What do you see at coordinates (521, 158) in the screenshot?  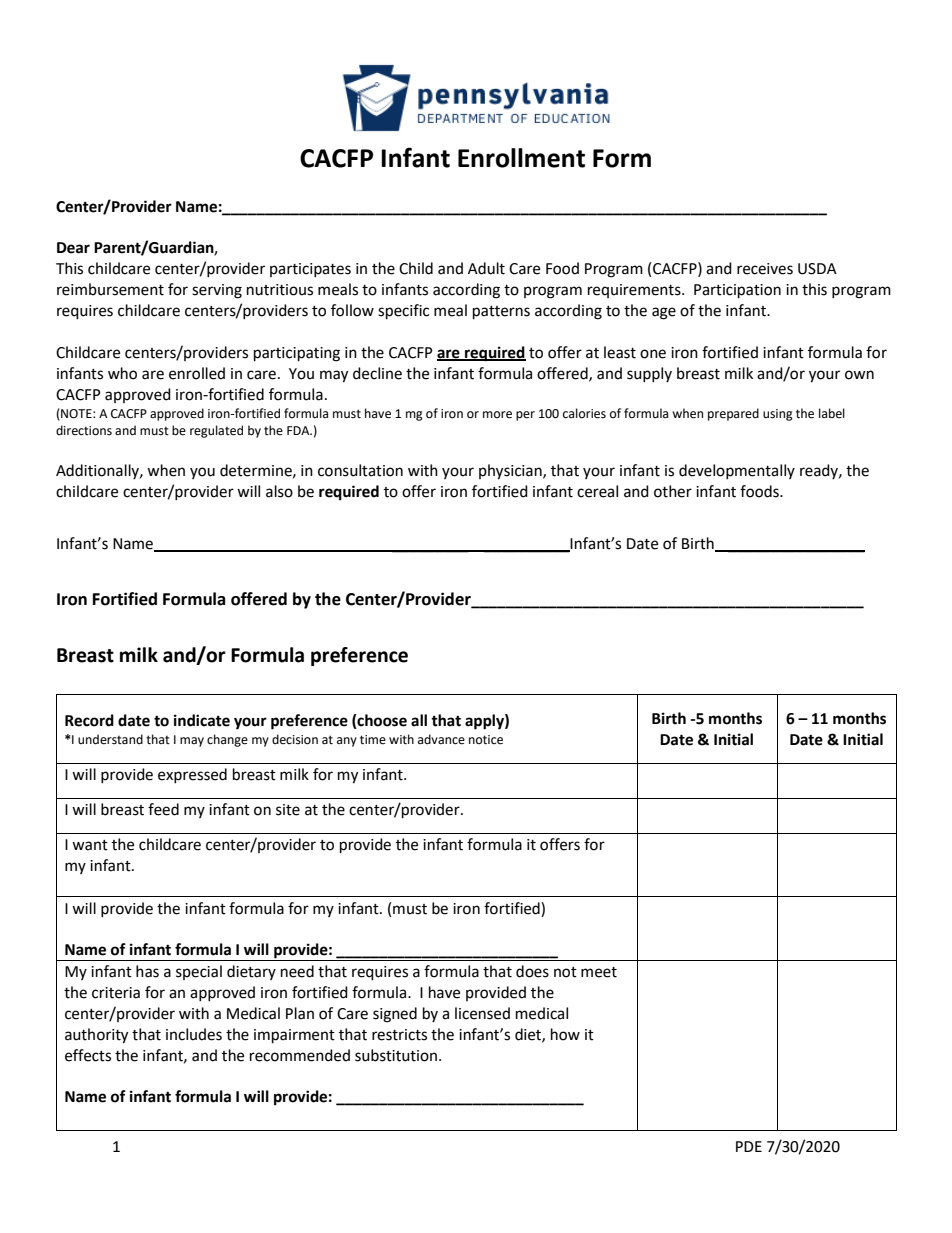 I see `Enrollment` at bounding box center [521, 158].
